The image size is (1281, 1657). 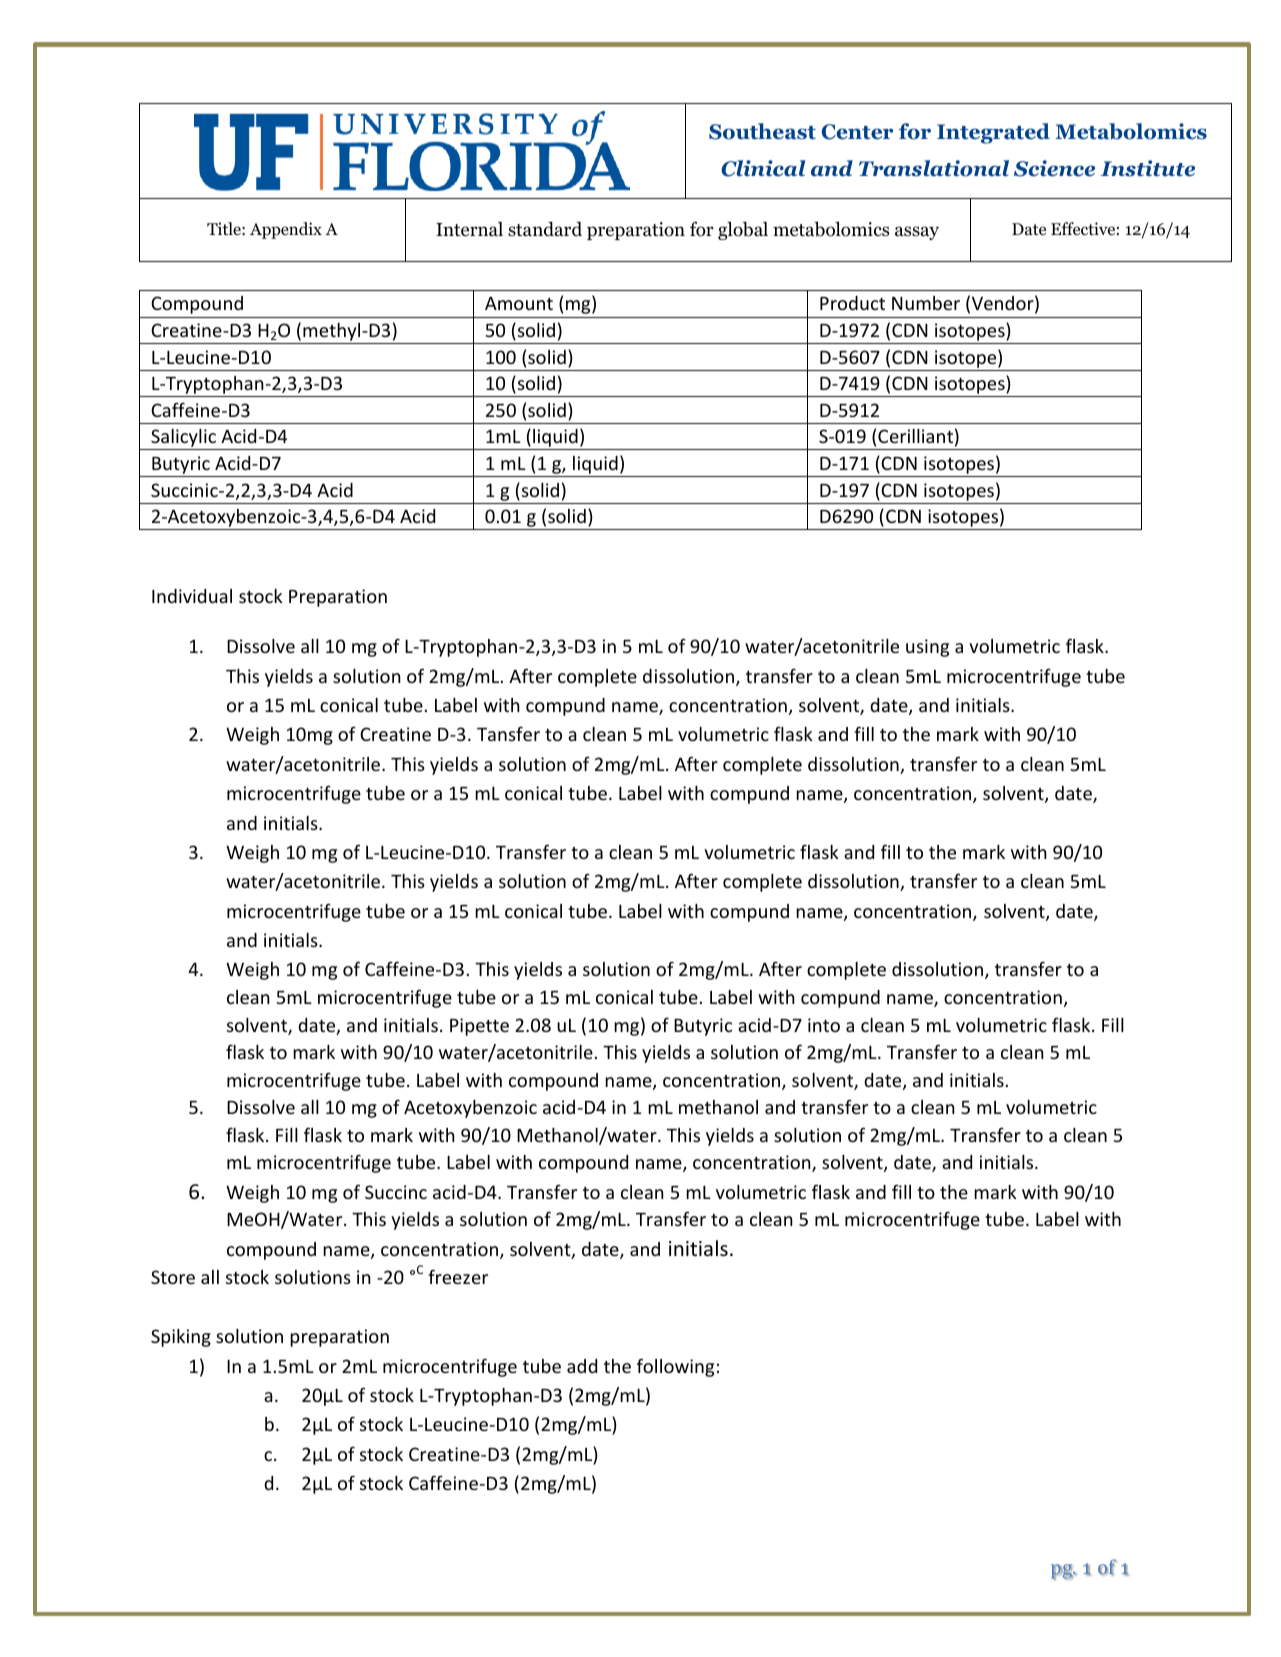 What do you see at coordinates (1054, 168) in the screenshot?
I see `Science` at bounding box center [1054, 168].
